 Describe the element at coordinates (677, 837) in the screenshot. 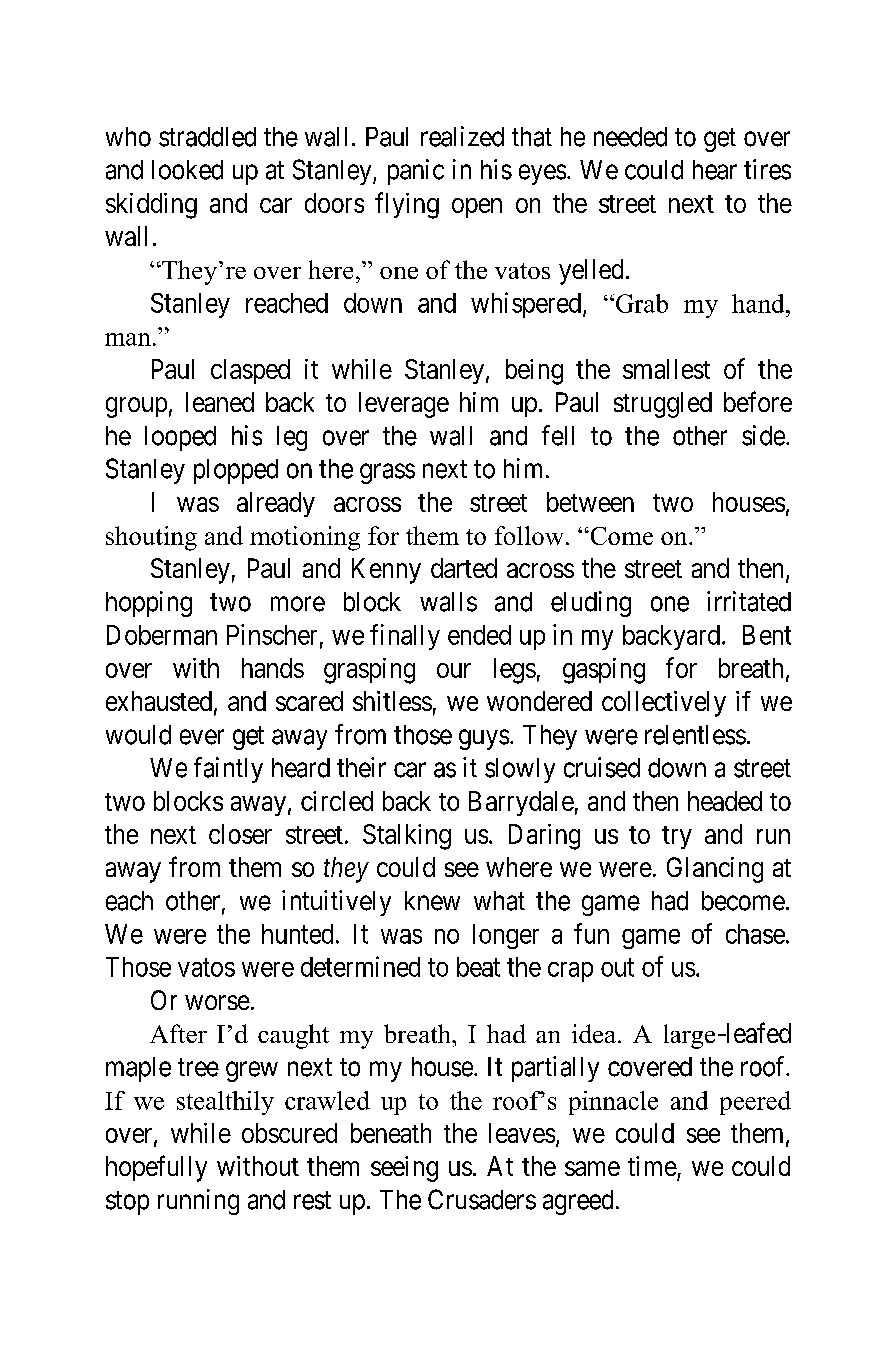

I see `try` at that location.
